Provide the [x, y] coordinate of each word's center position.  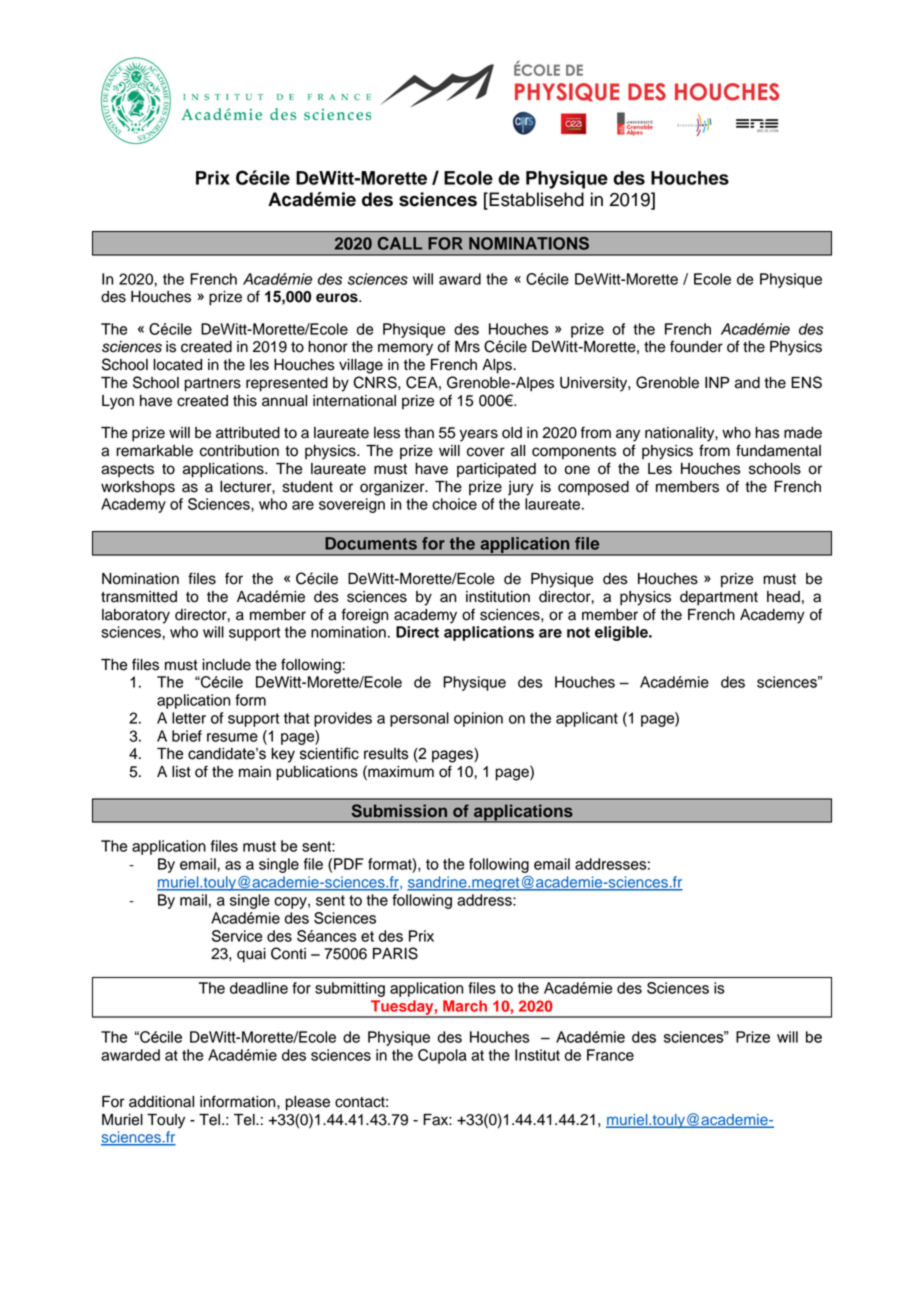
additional [161, 1102]
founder [696, 346]
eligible [622, 633]
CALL [399, 243]
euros [338, 298]
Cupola [442, 1056]
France [610, 1055]
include [226, 665]
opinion [478, 719]
